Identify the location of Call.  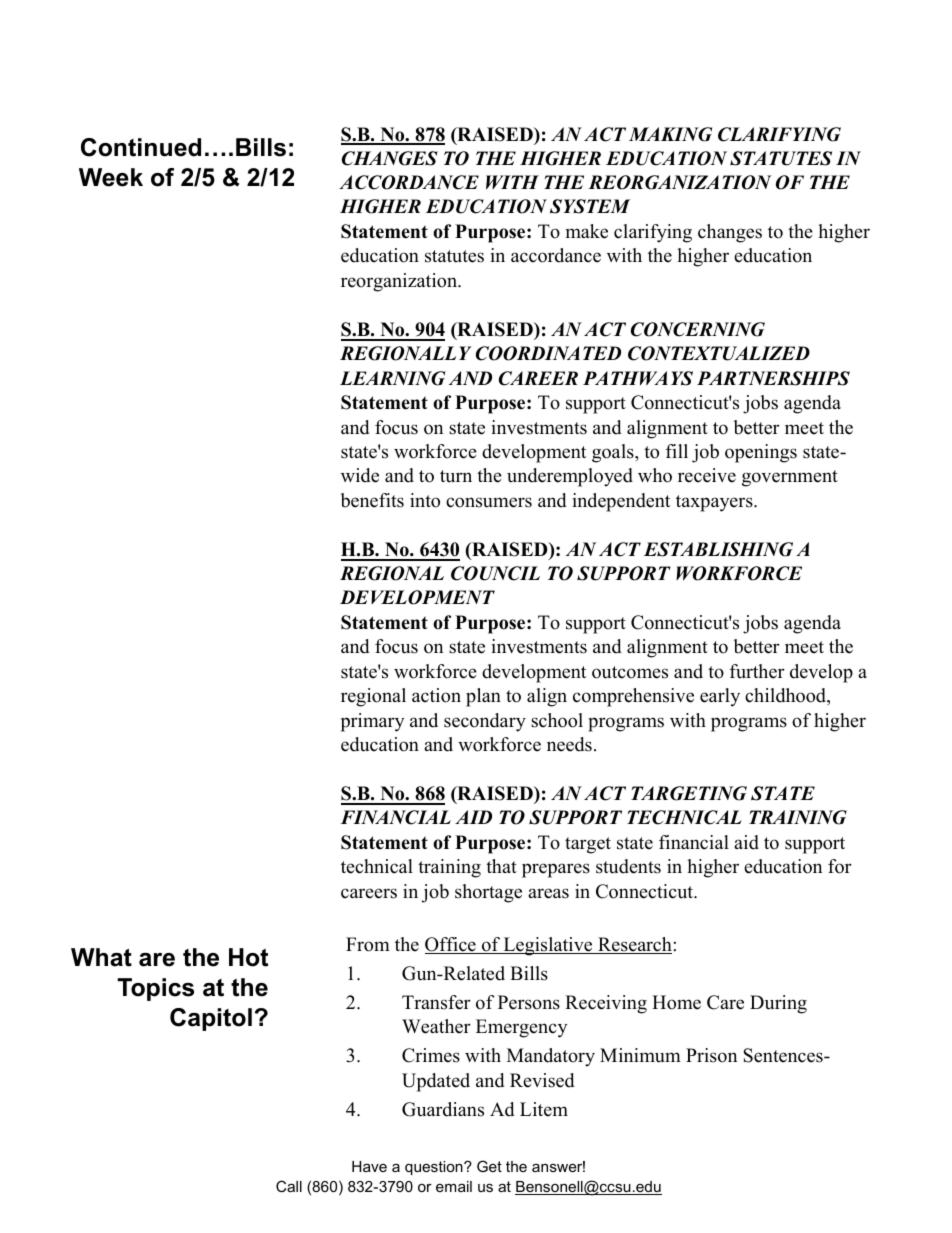
(289, 1186).
